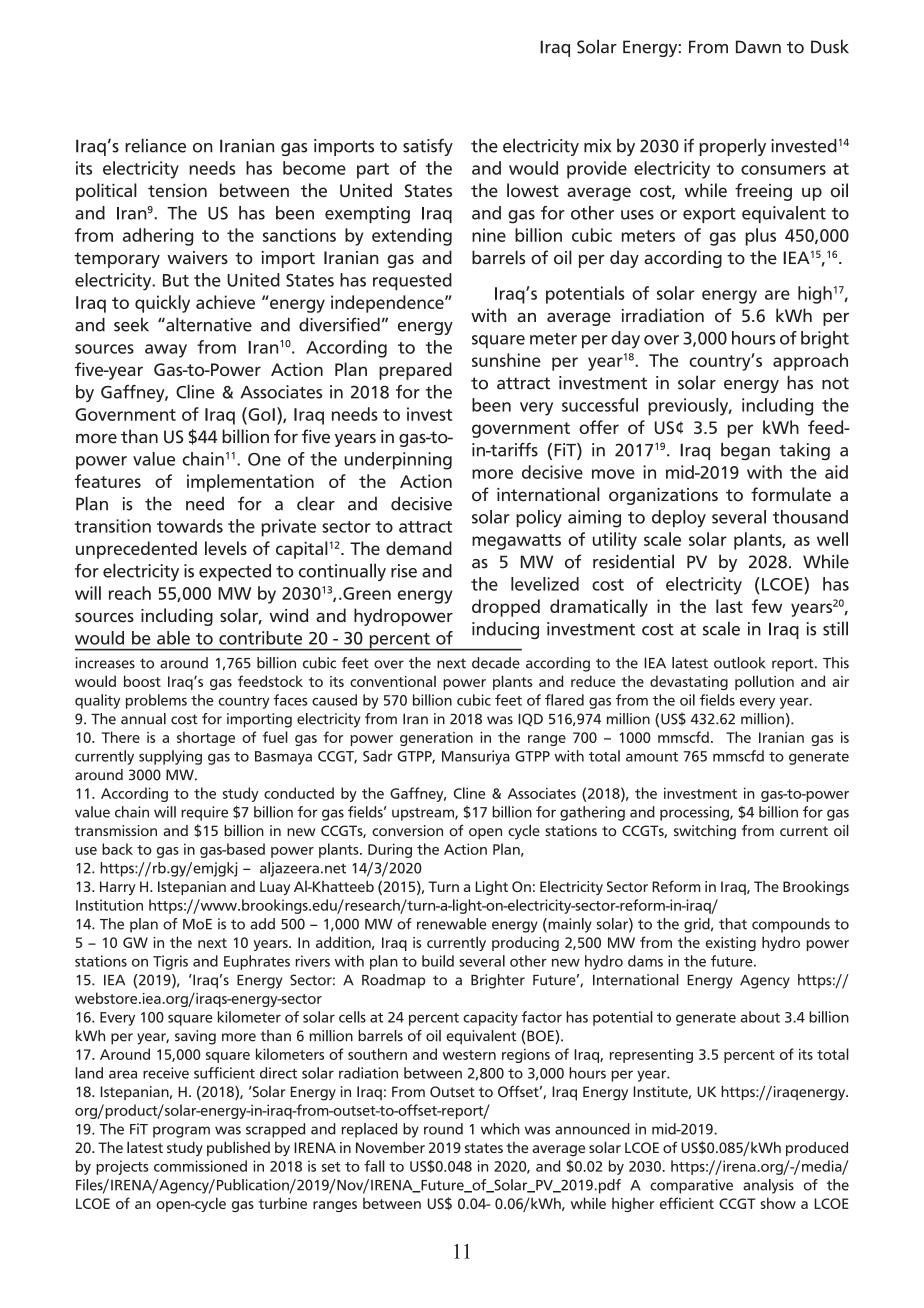 Image resolution: width=924 pixels, height=1308 pixels. Describe the element at coordinates (155, 145) in the page. I see `reliance` at that location.
